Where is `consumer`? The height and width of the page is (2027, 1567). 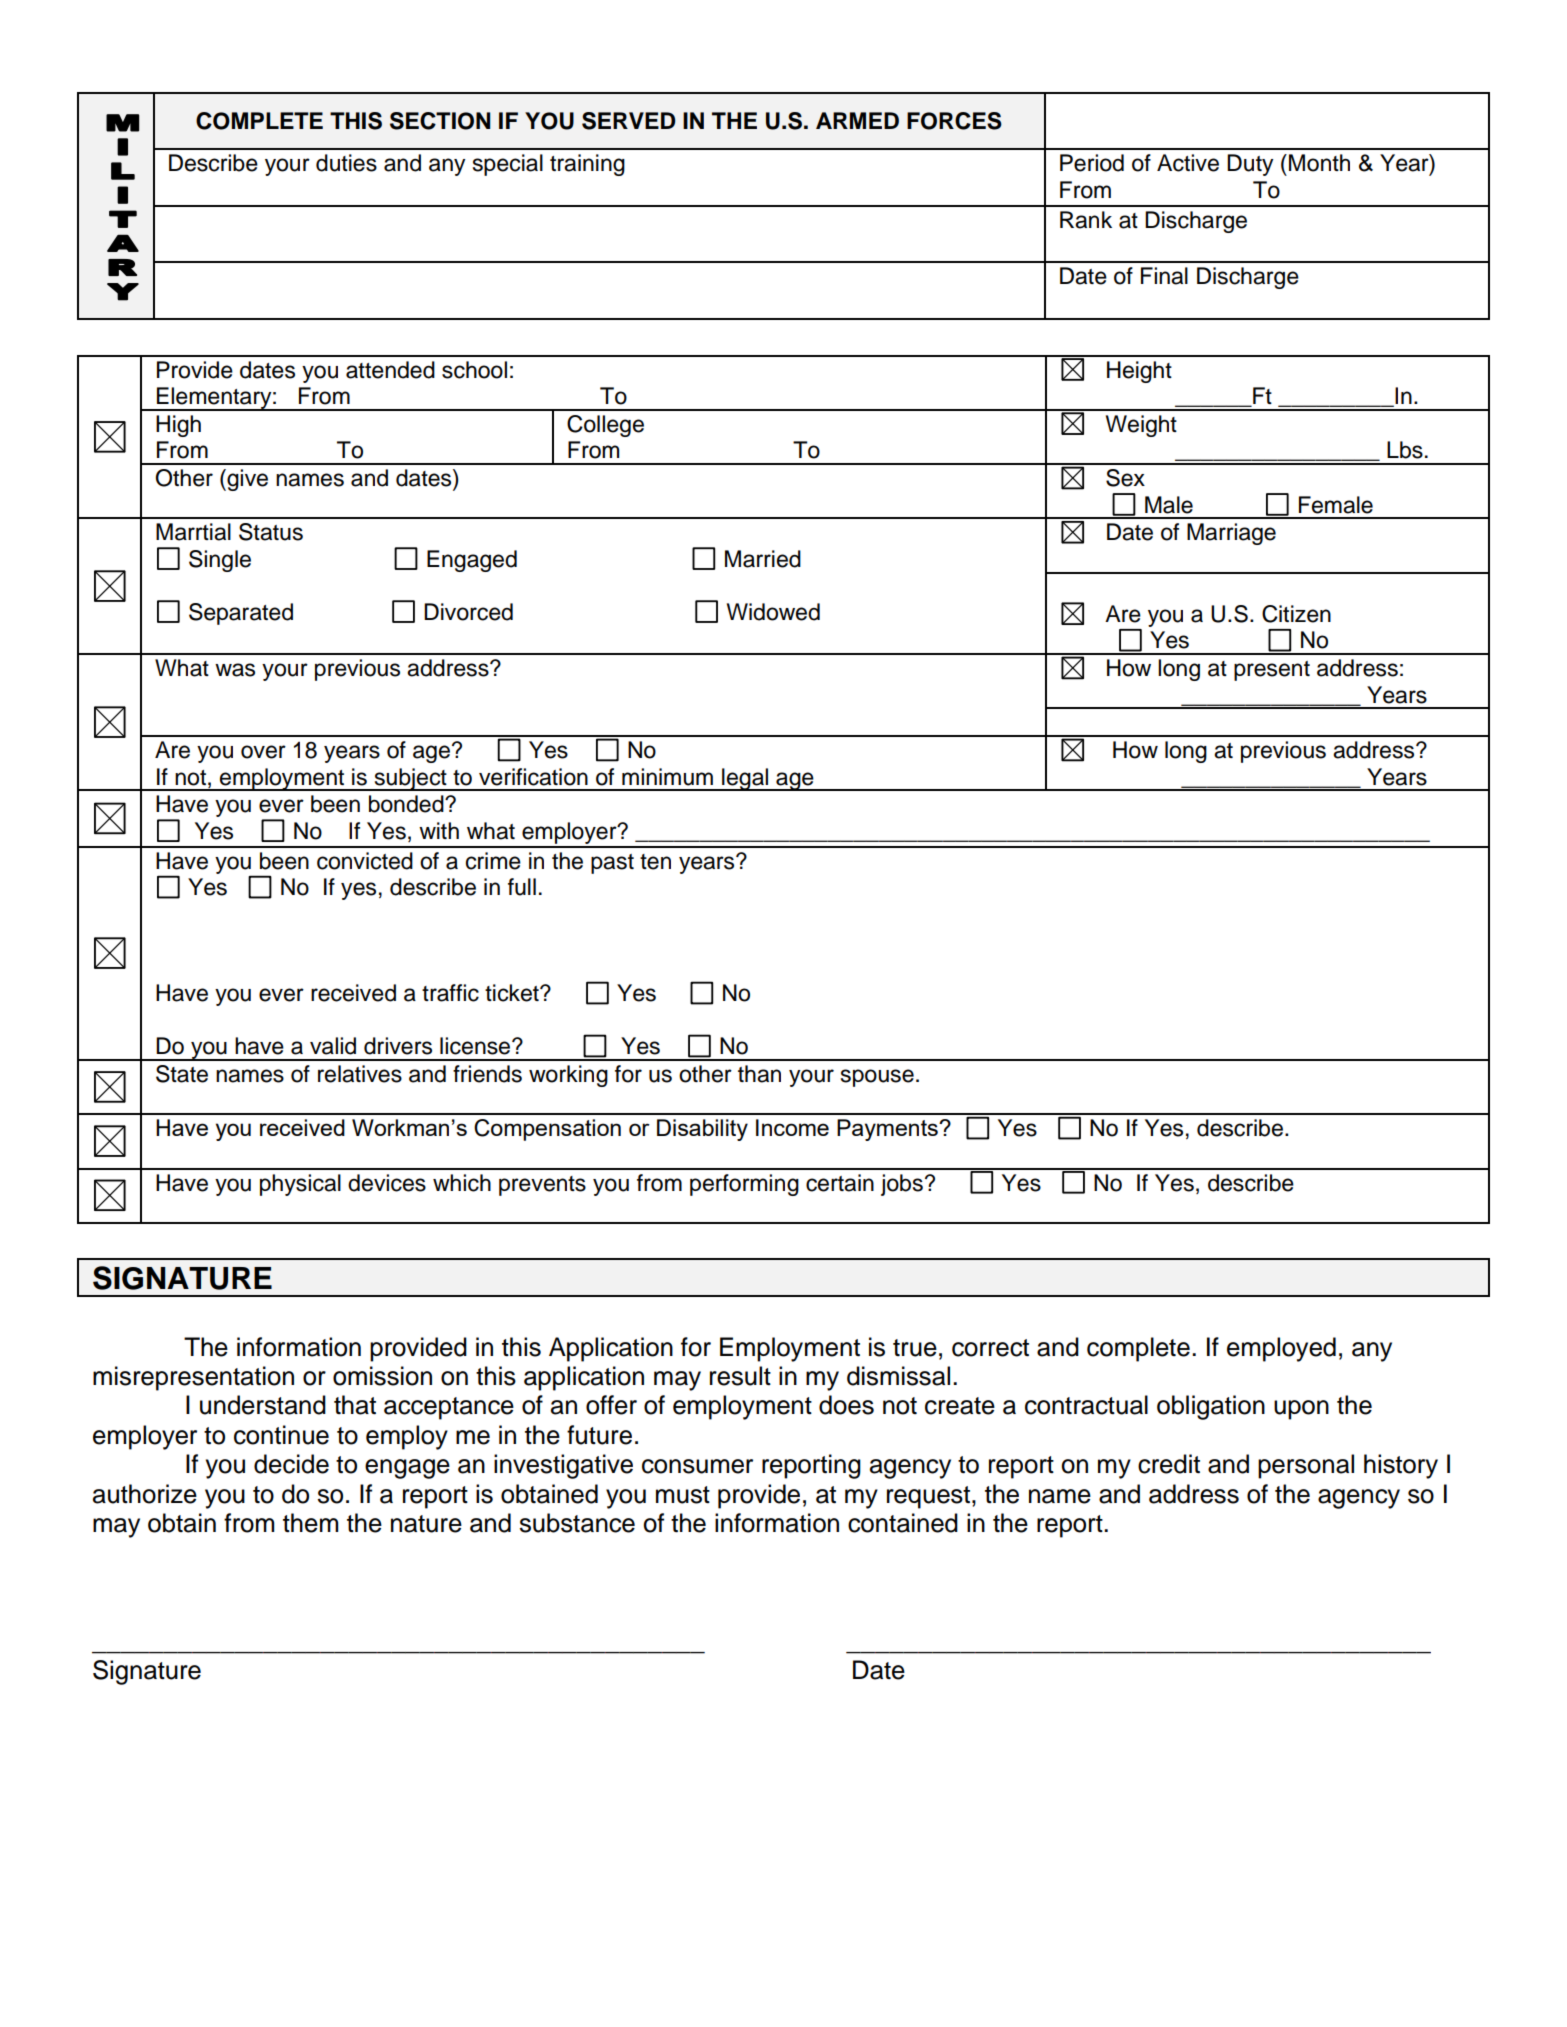
consumer is located at coordinates (697, 1466).
